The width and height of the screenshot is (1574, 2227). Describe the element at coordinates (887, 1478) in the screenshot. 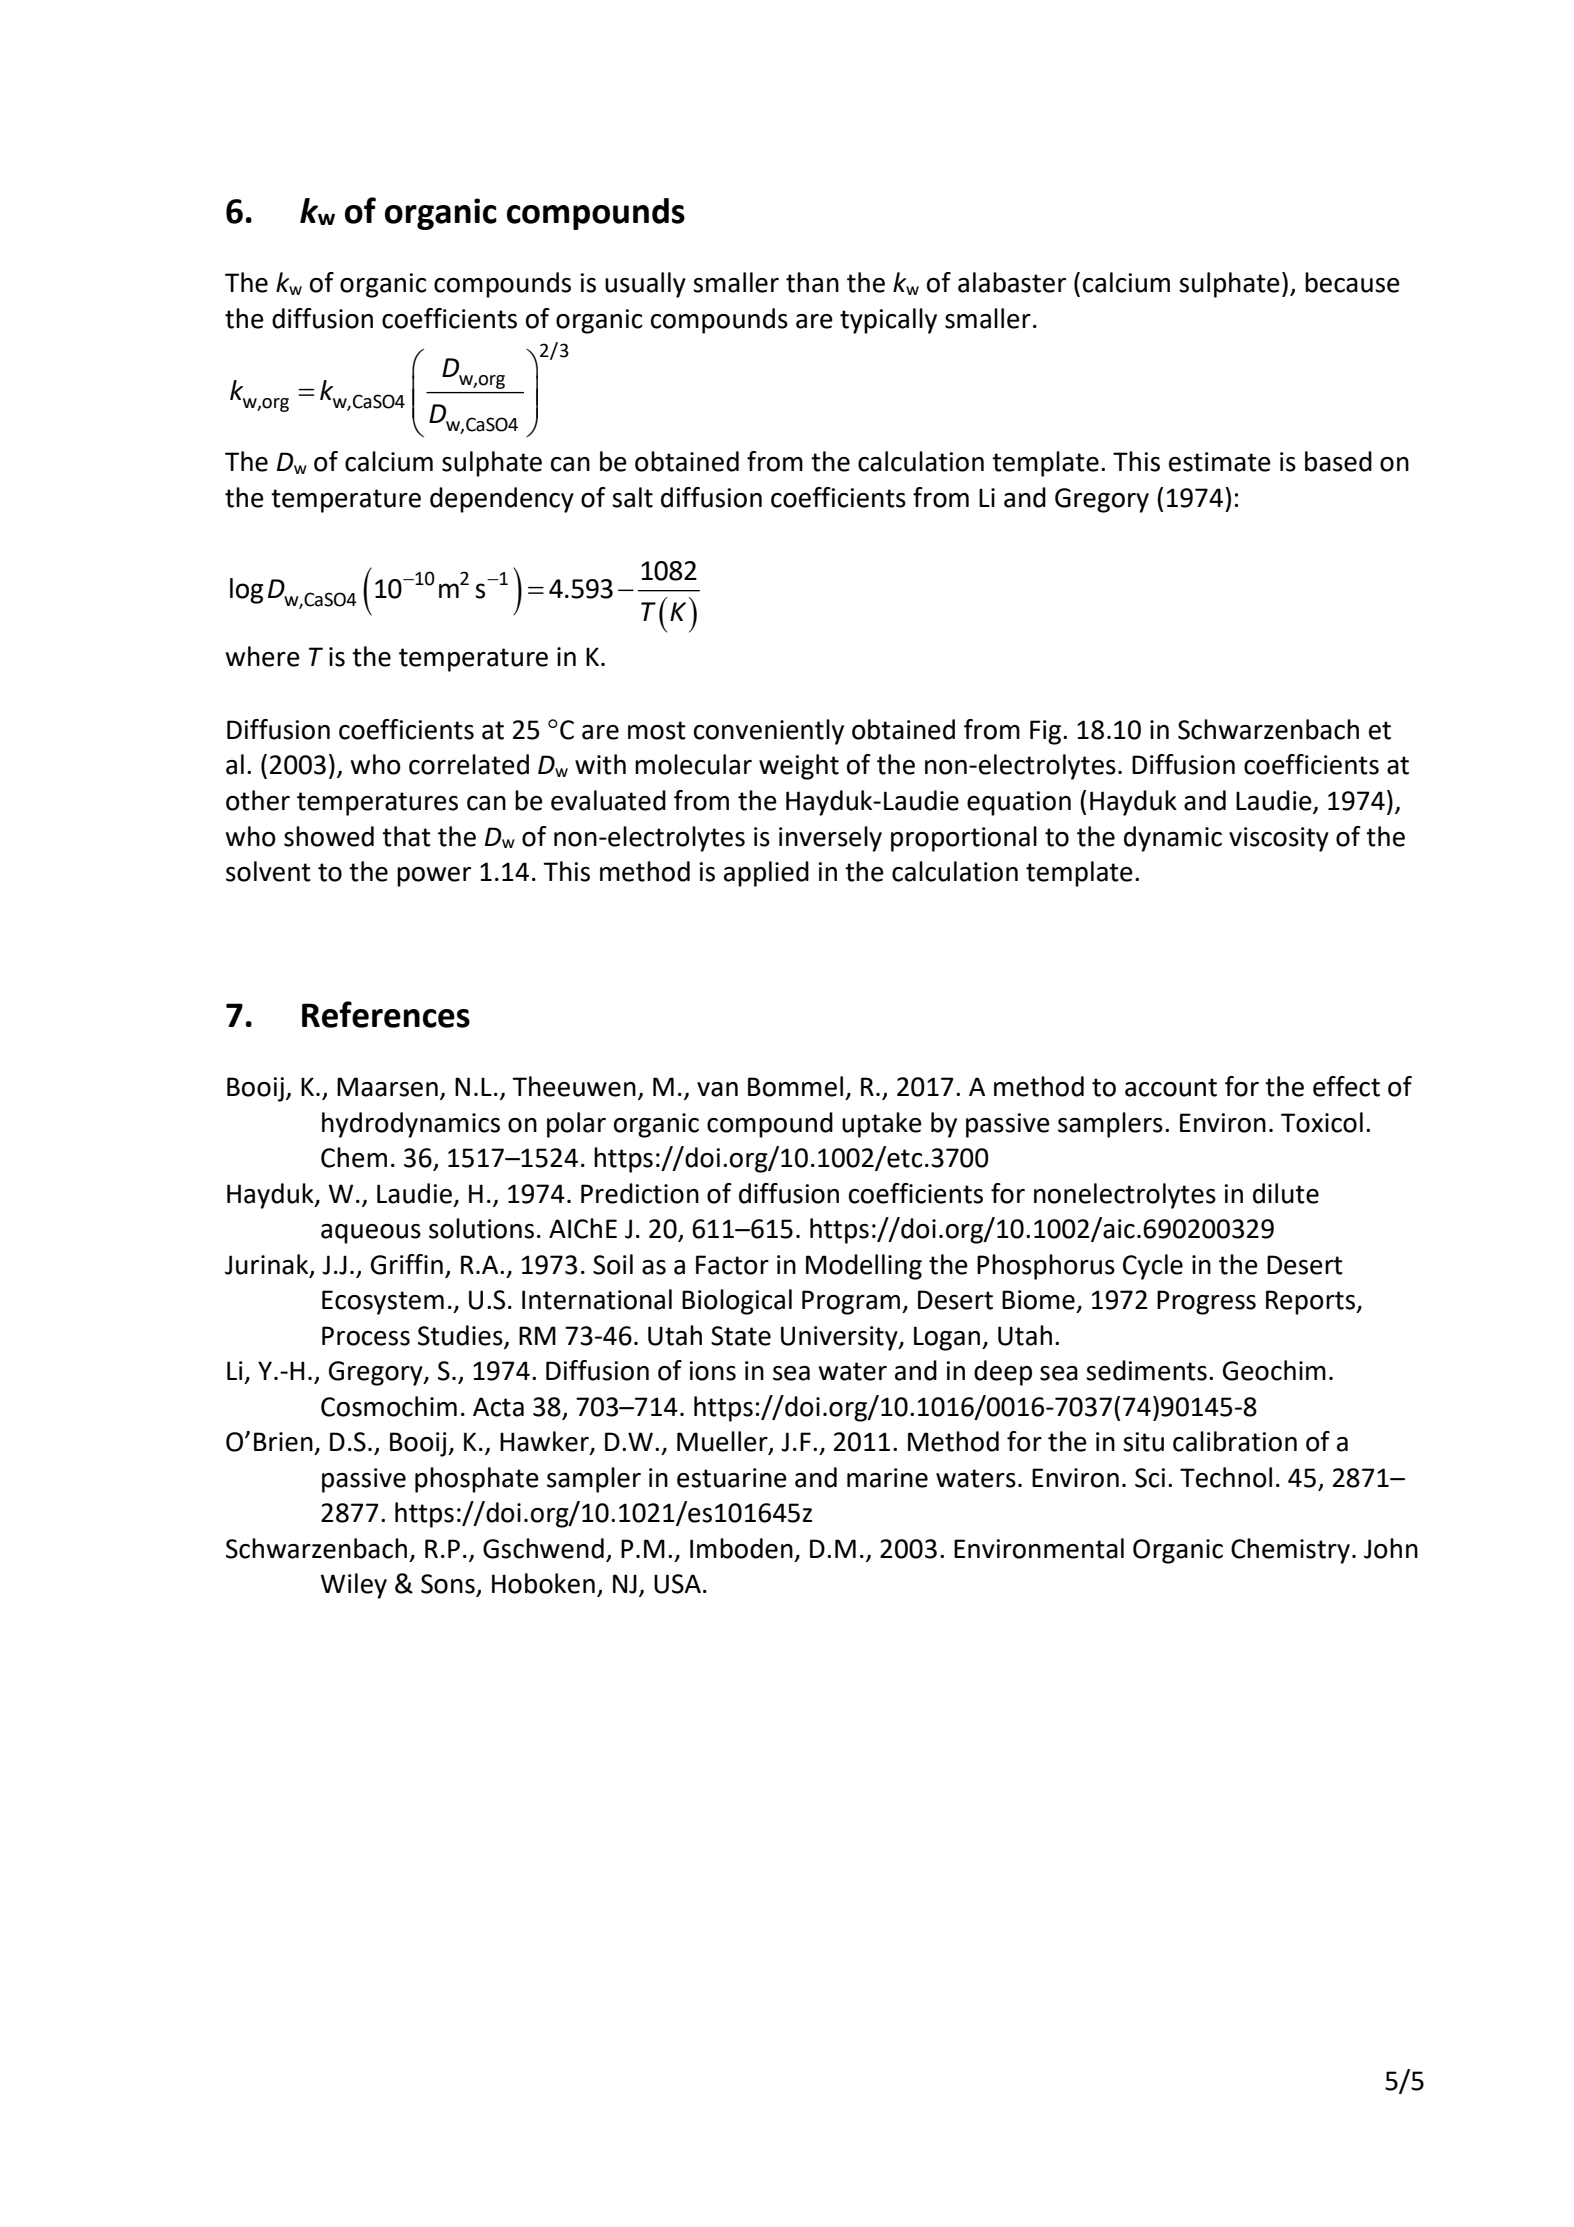

I see `marine` at that location.
